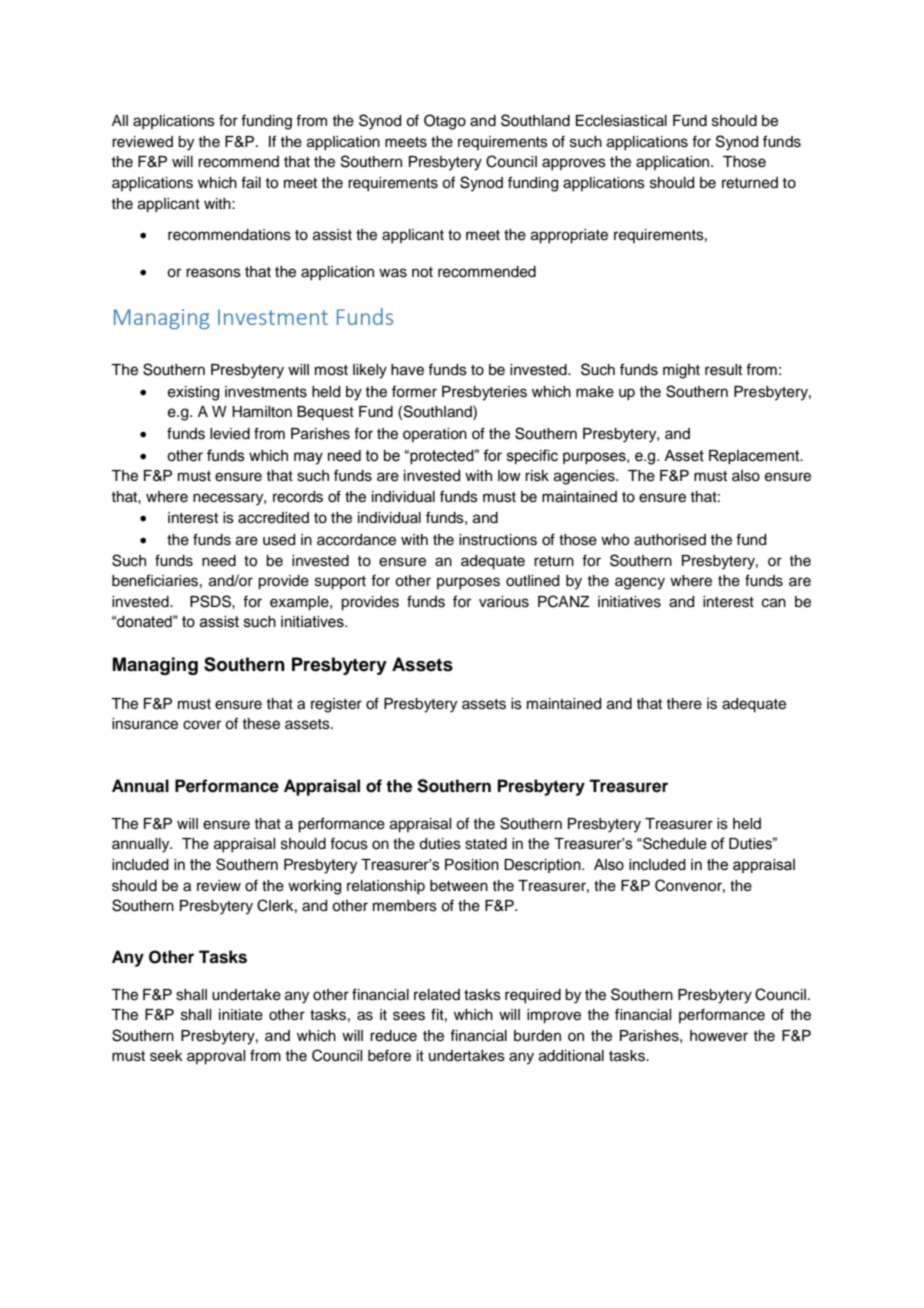 This screenshot has height=1308, width=924. I want to click on Otago, so click(445, 122).
